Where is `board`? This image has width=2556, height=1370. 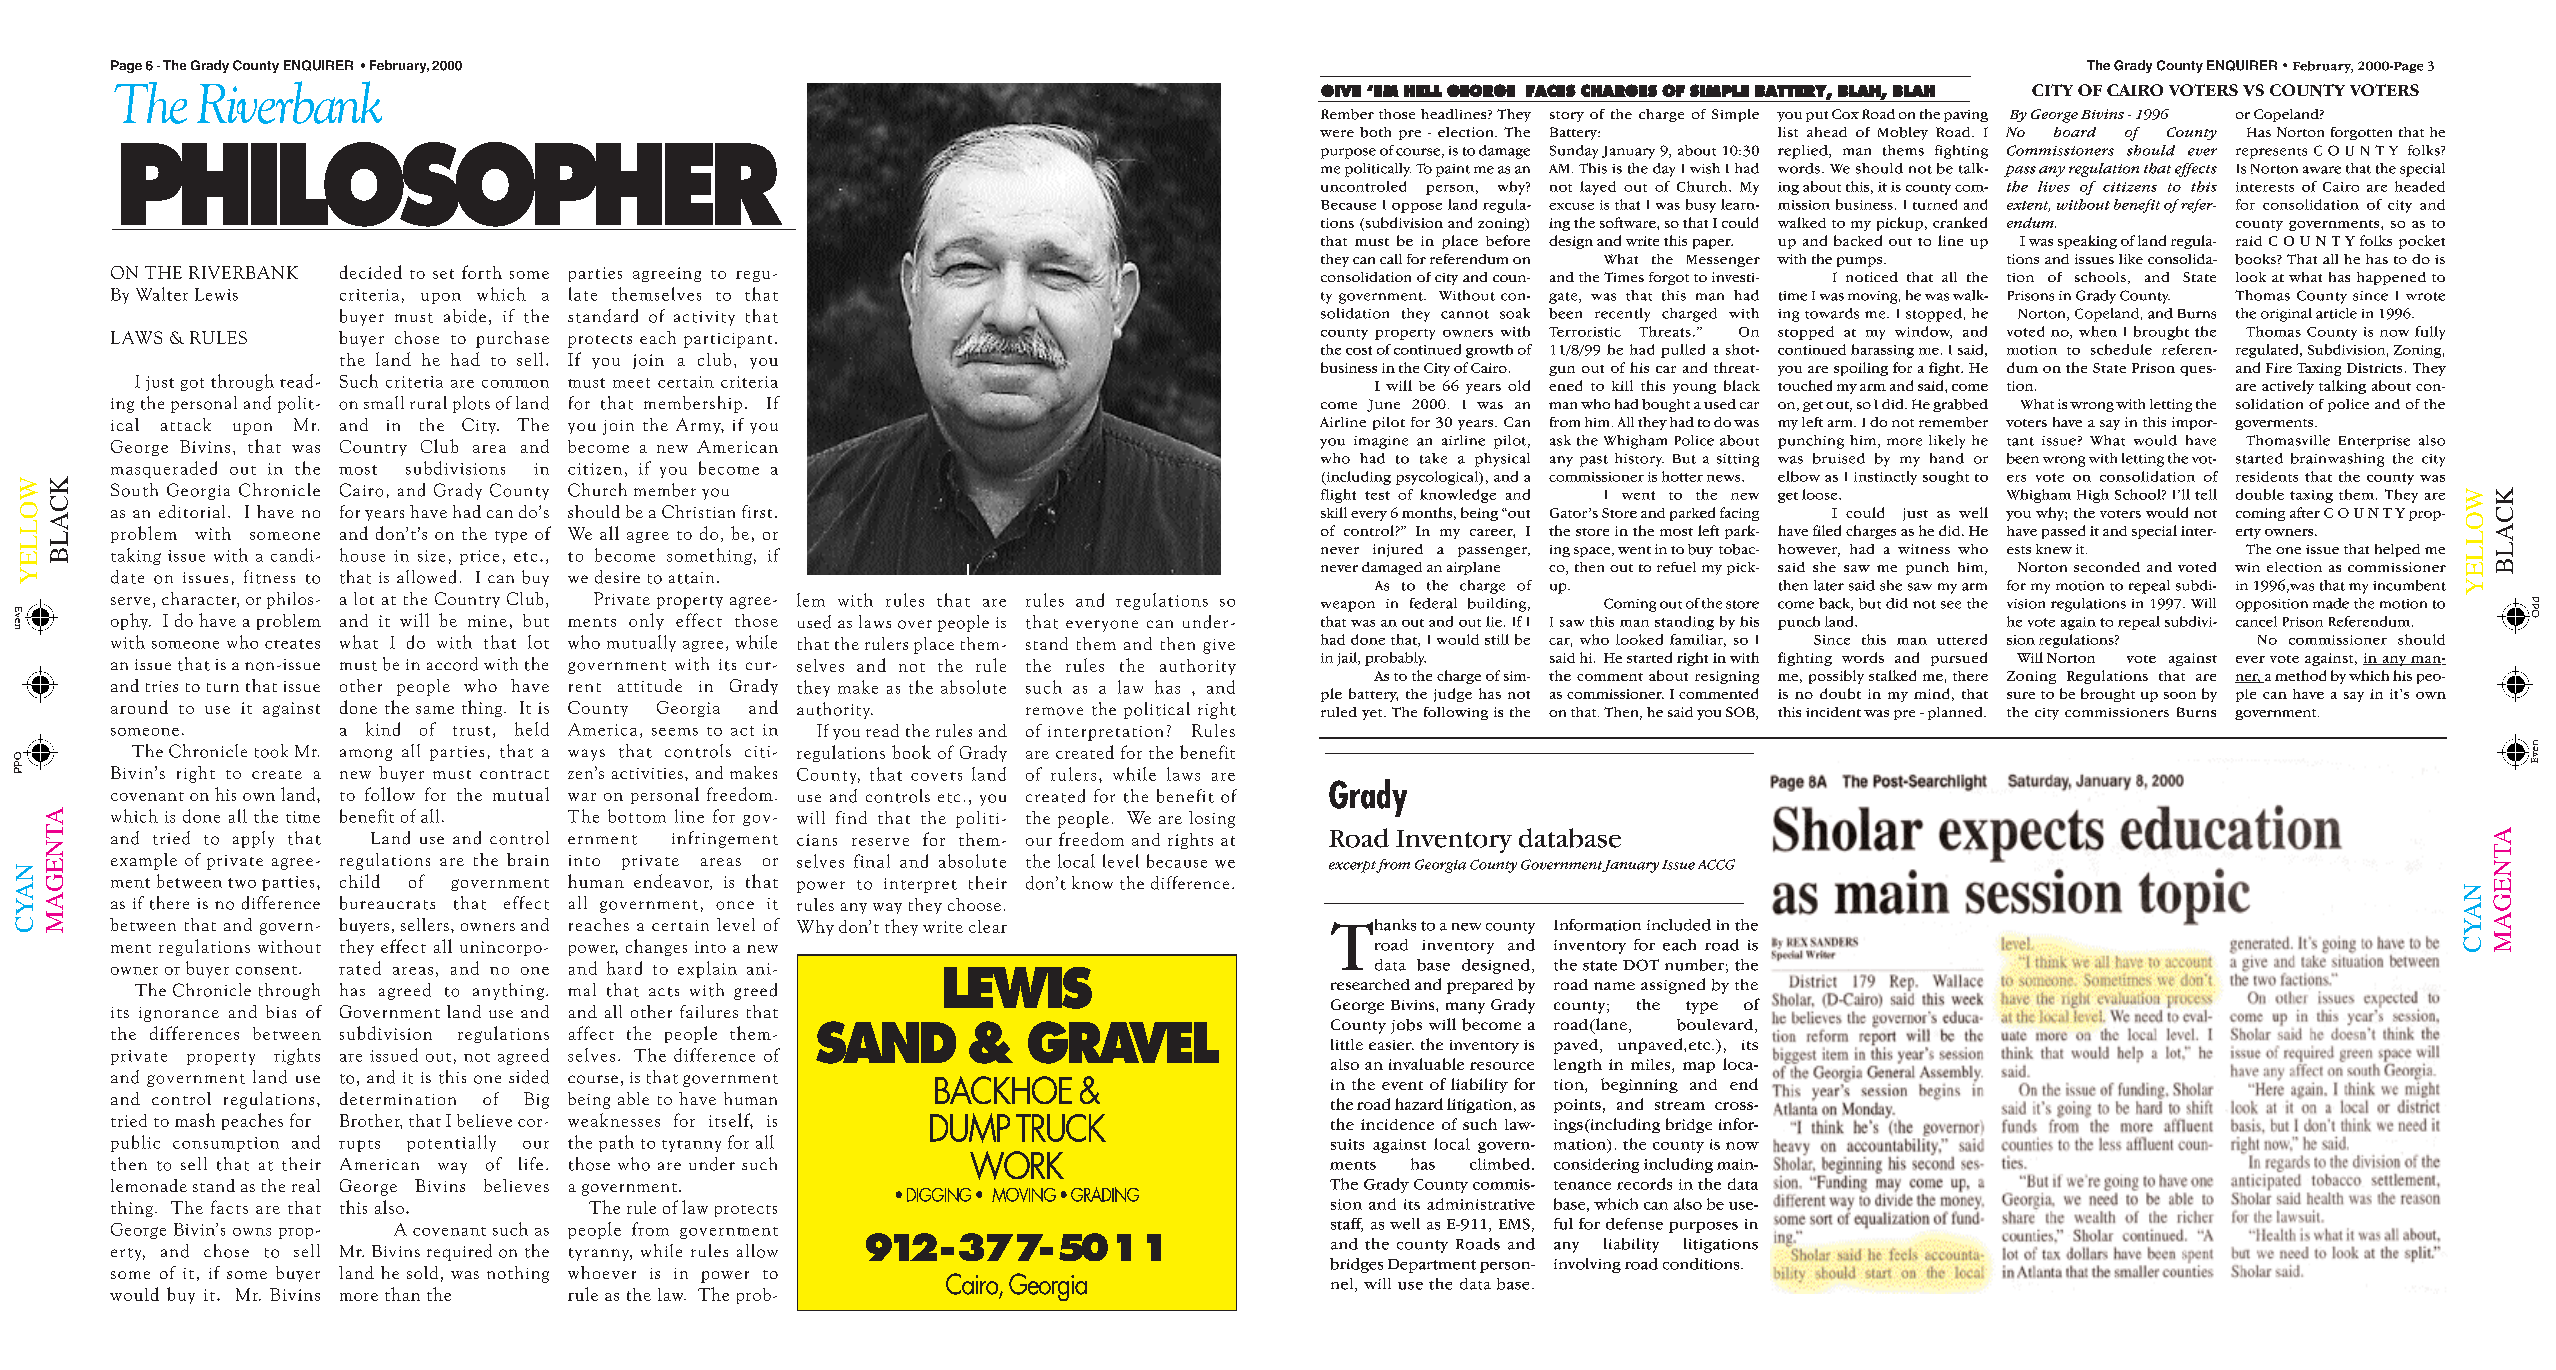 board is located at coordinates (2075, 132).
